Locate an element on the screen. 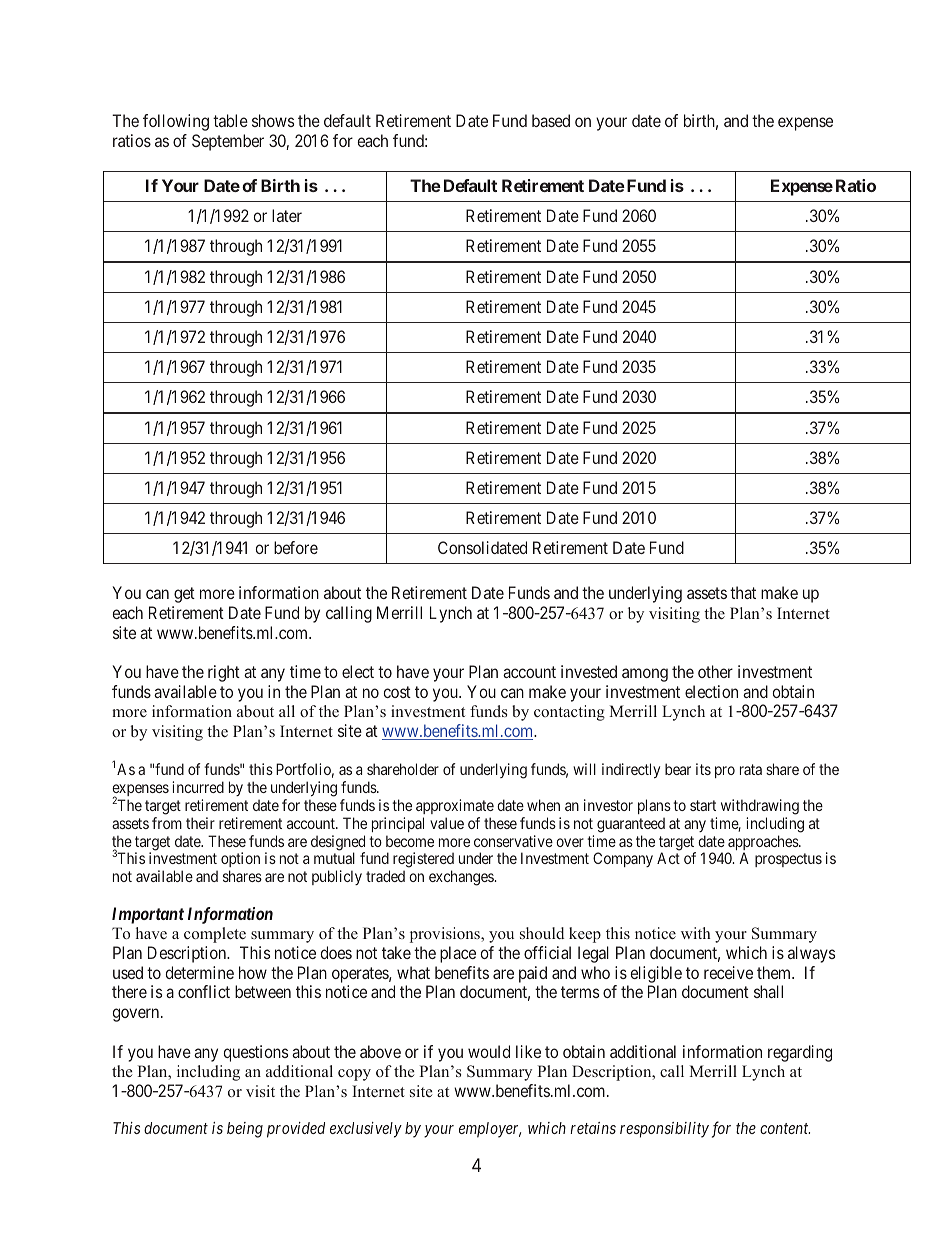  rata is located at coordinates (751, 769).
